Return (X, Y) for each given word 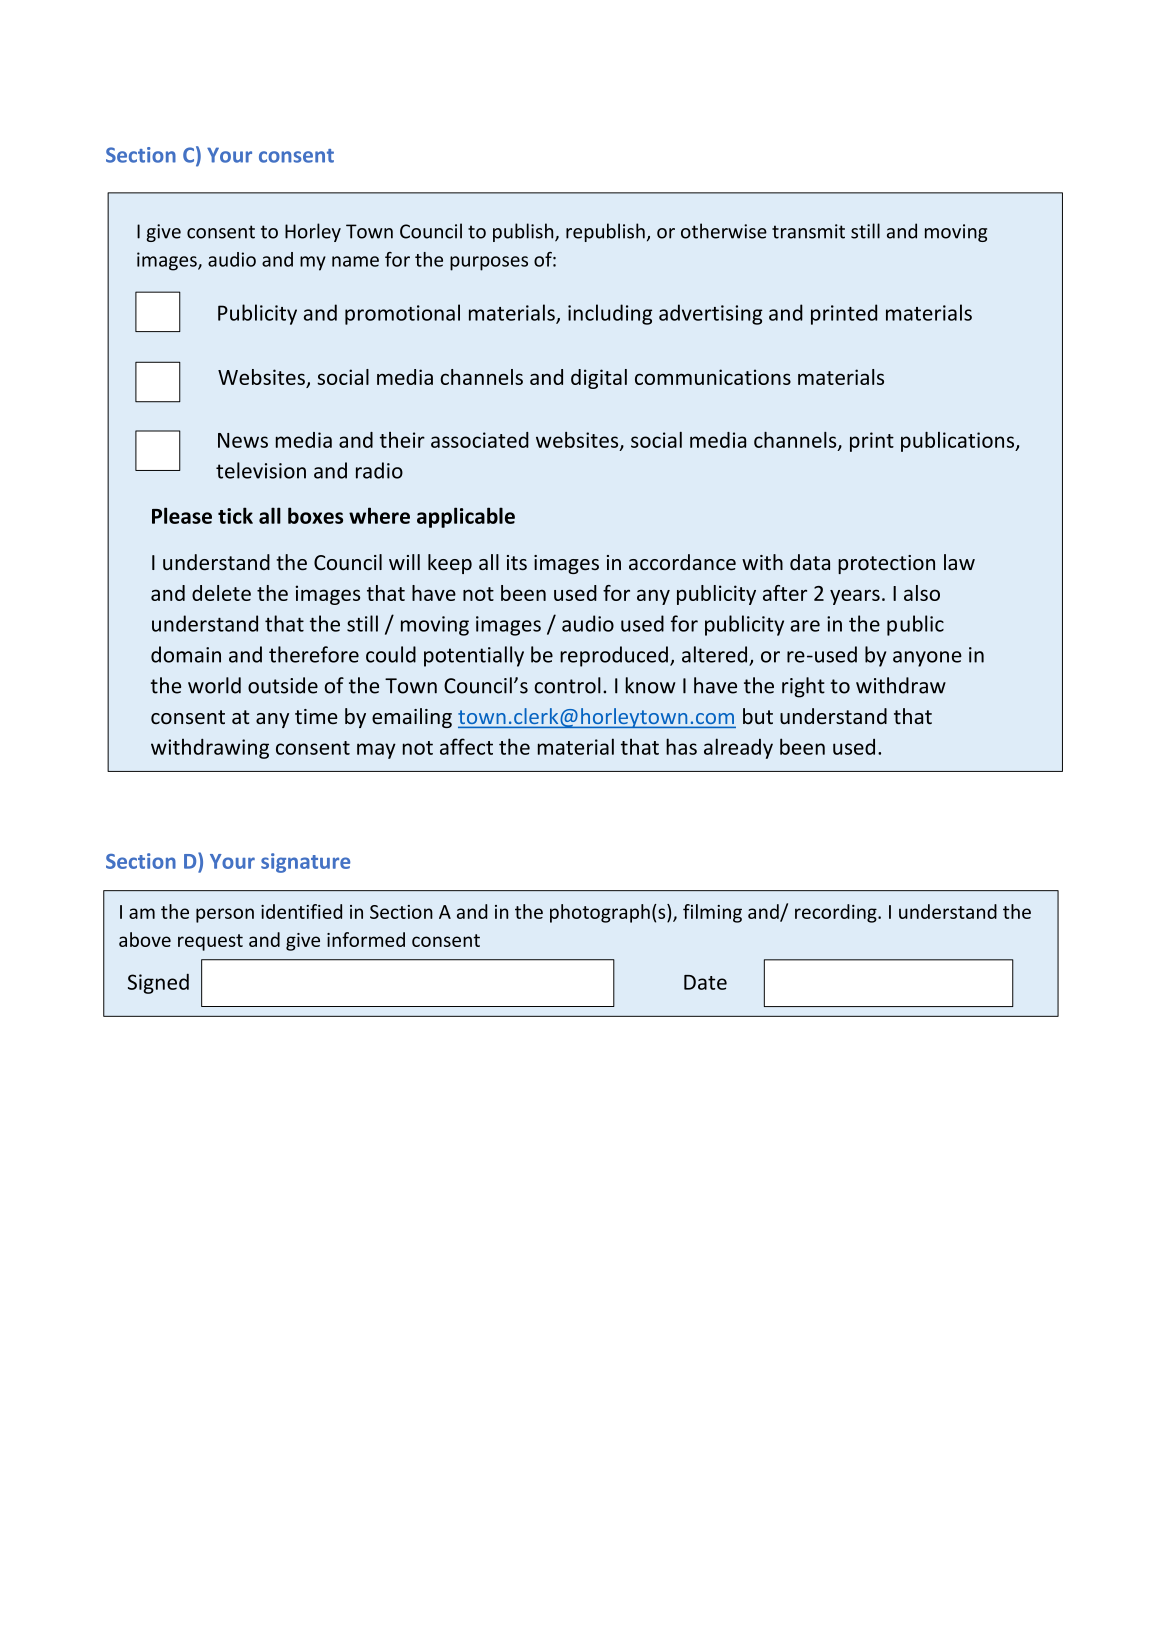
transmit (808, 231)
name (355, 261)
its (517, 562)
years (855, 597)
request (210, 942)
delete (221, 593)
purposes (489, 263)
